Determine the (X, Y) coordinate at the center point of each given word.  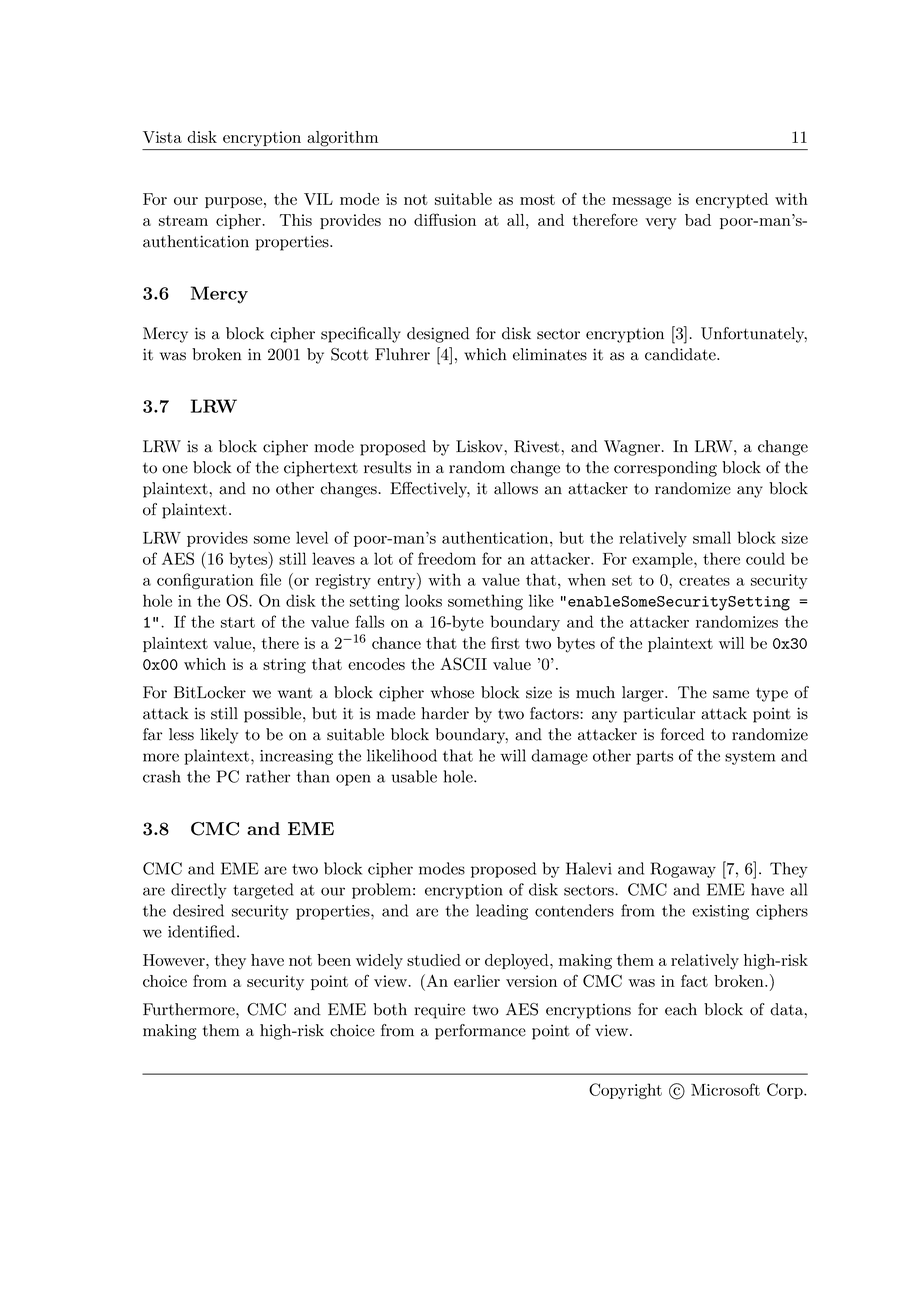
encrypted (732, 201)
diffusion (445, 219)
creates (704, 580)
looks (423, 600)
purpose (233, 202)
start (238, 622)
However (175, 960)
